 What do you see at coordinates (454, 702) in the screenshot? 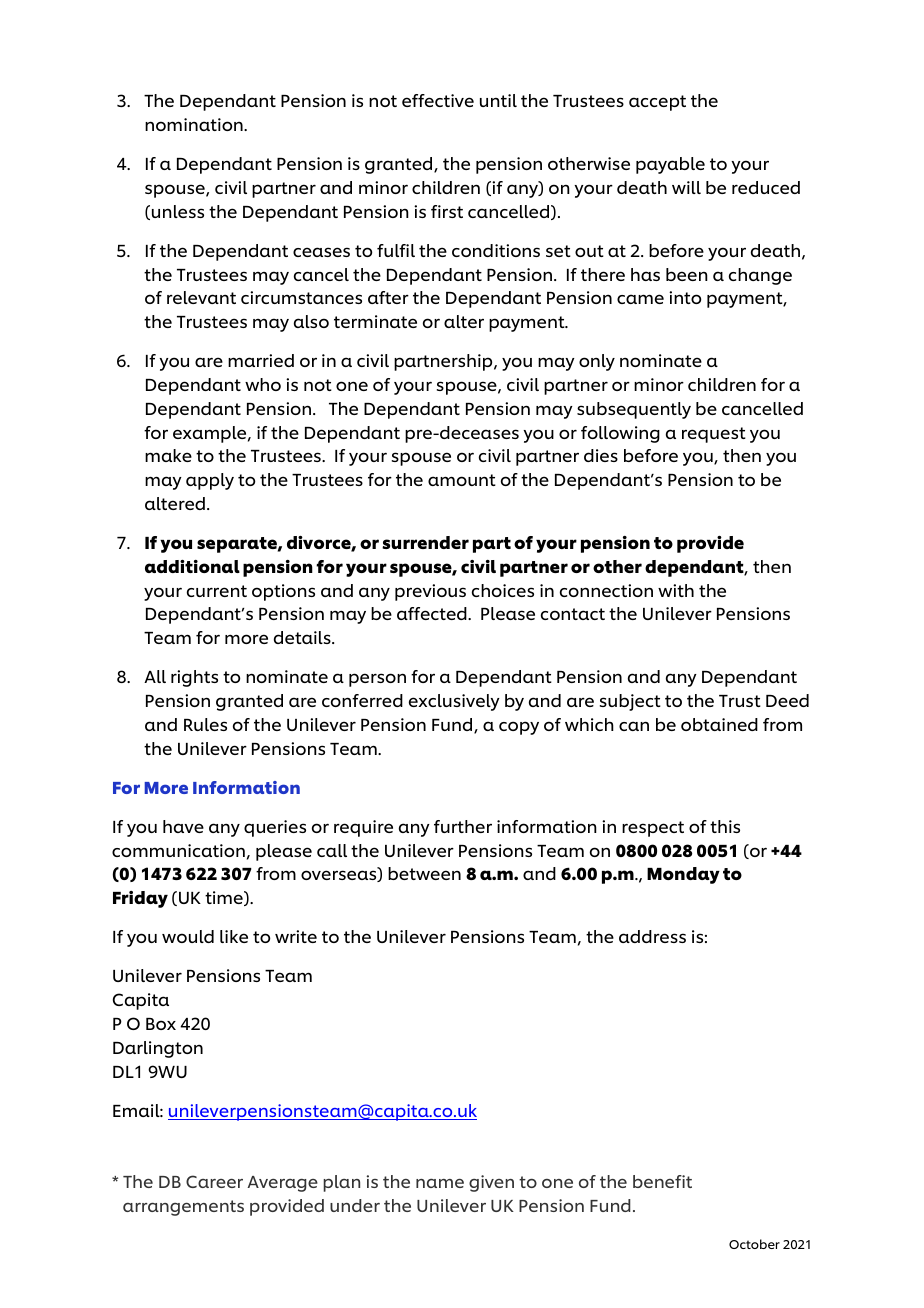
I see `exclusively` at bounding box center [454, 702].
